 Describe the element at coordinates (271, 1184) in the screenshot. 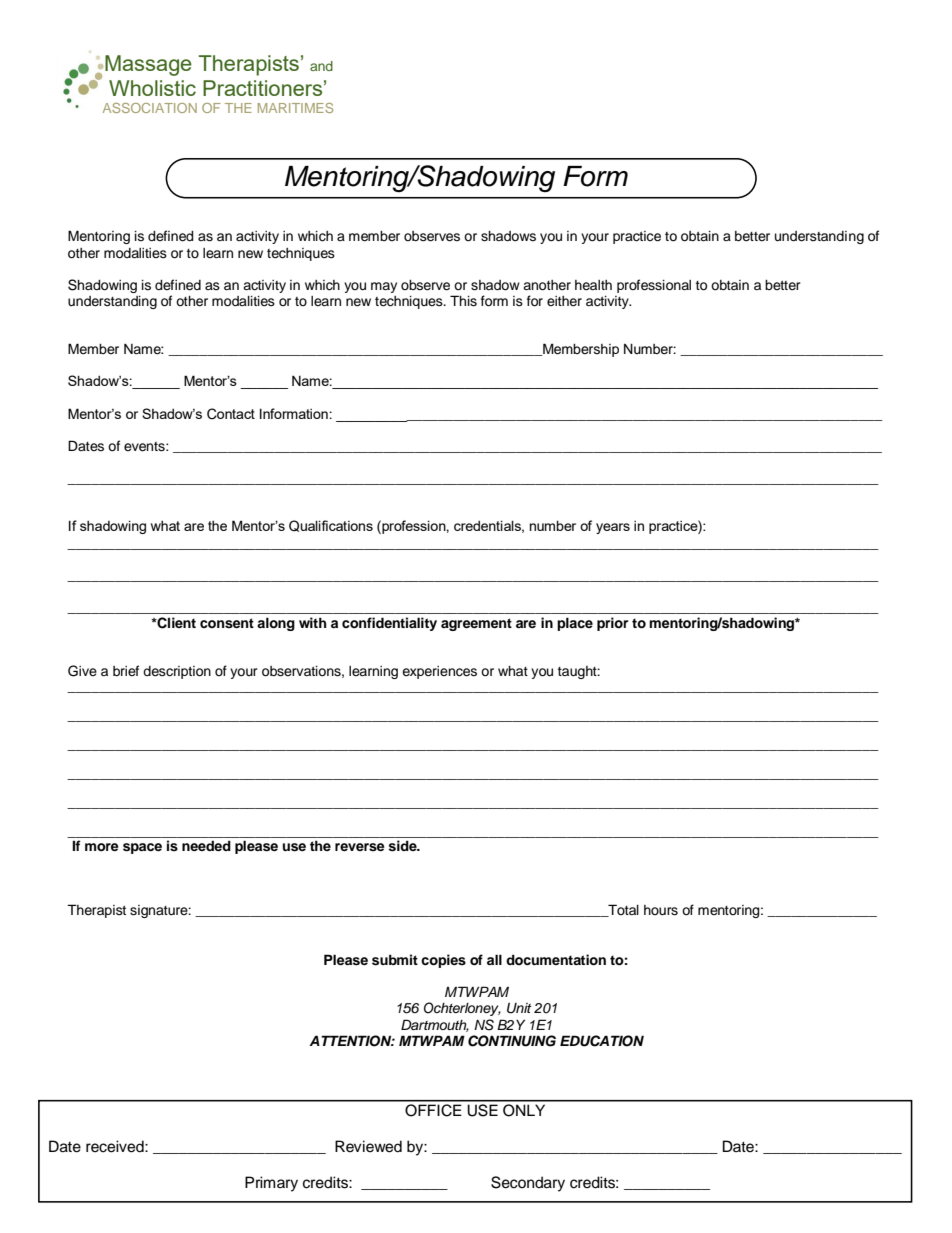

I see `Primary` at that location.
